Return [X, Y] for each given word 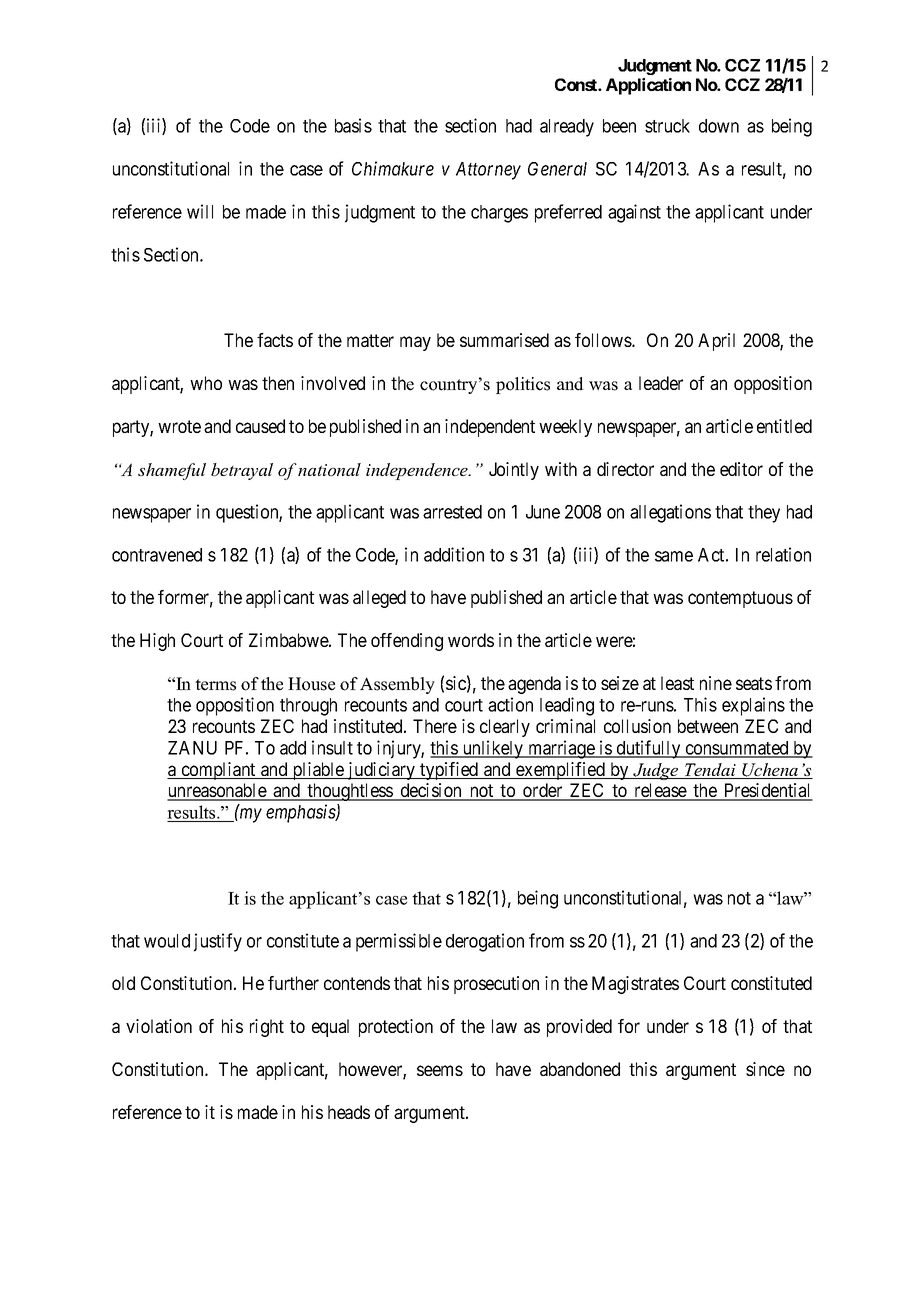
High [157, 642]
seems [440, 1070]
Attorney [488, 171]
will [200, 211]
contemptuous [740, 599]
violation [159, 1026]
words [471, 640]
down [719, 126]
